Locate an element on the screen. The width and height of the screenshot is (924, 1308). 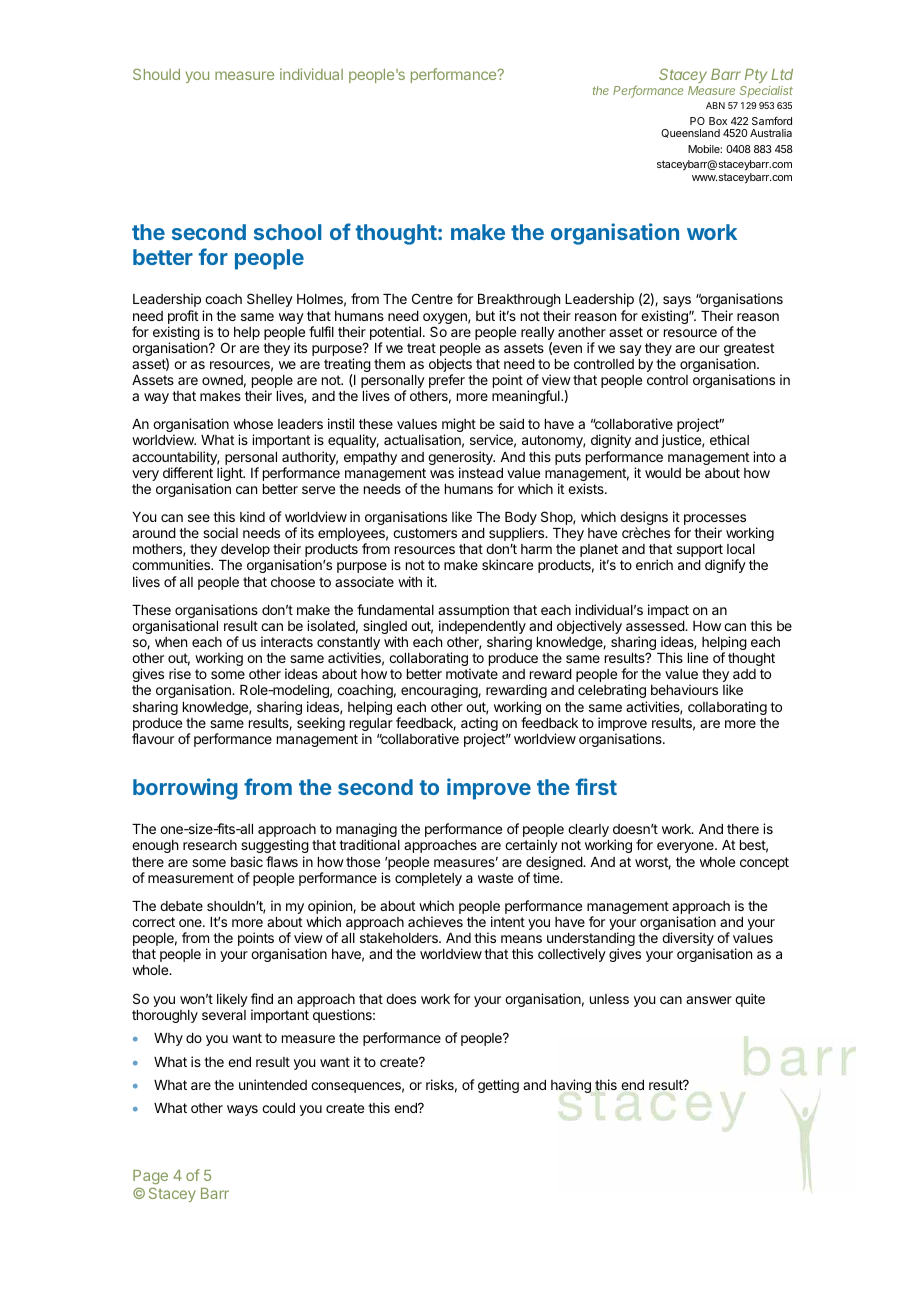
says is located at coordinates (677, 301).
